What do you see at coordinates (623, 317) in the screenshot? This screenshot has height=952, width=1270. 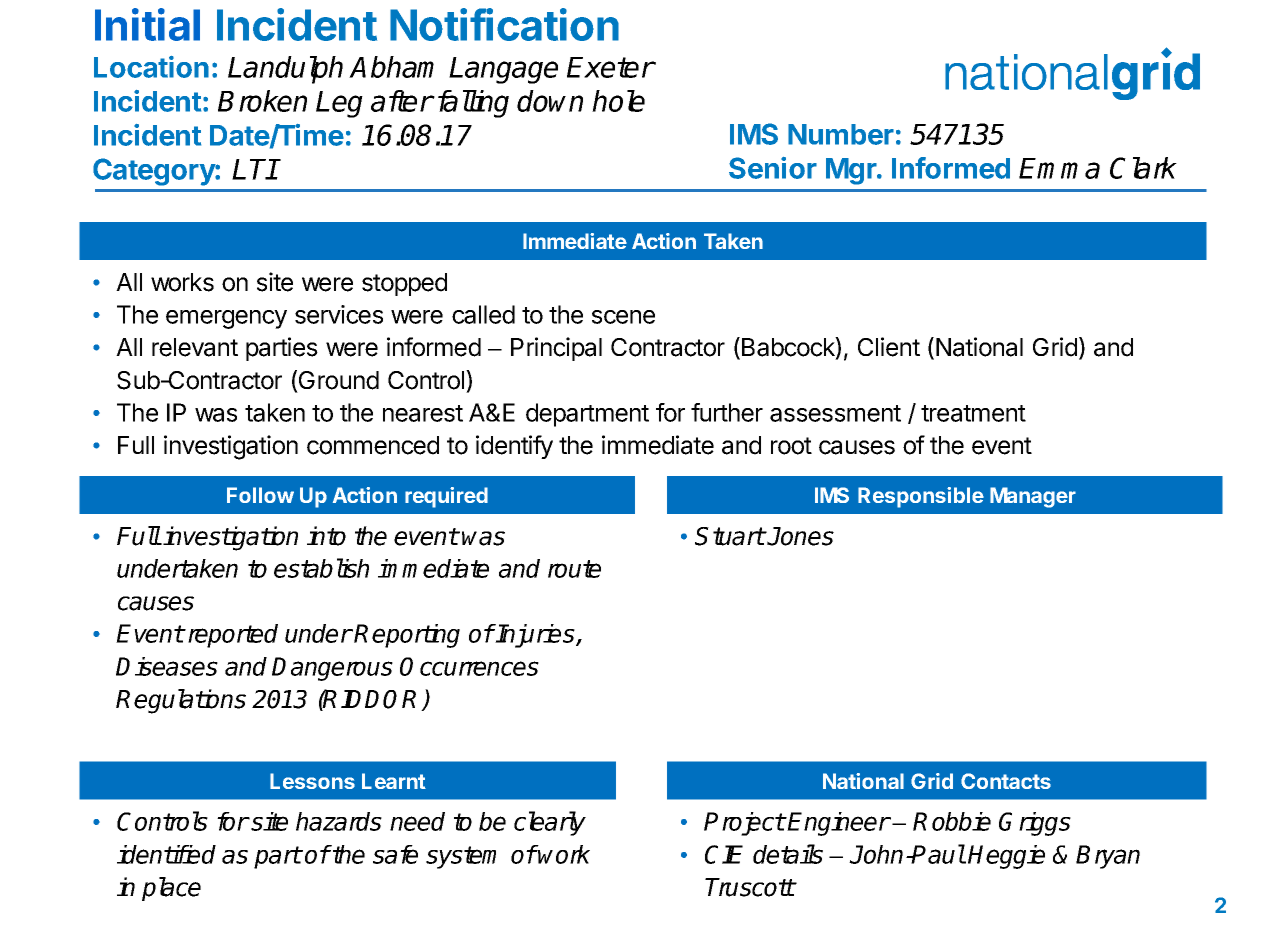 I see `scene` at bounding box center [623, 317].
